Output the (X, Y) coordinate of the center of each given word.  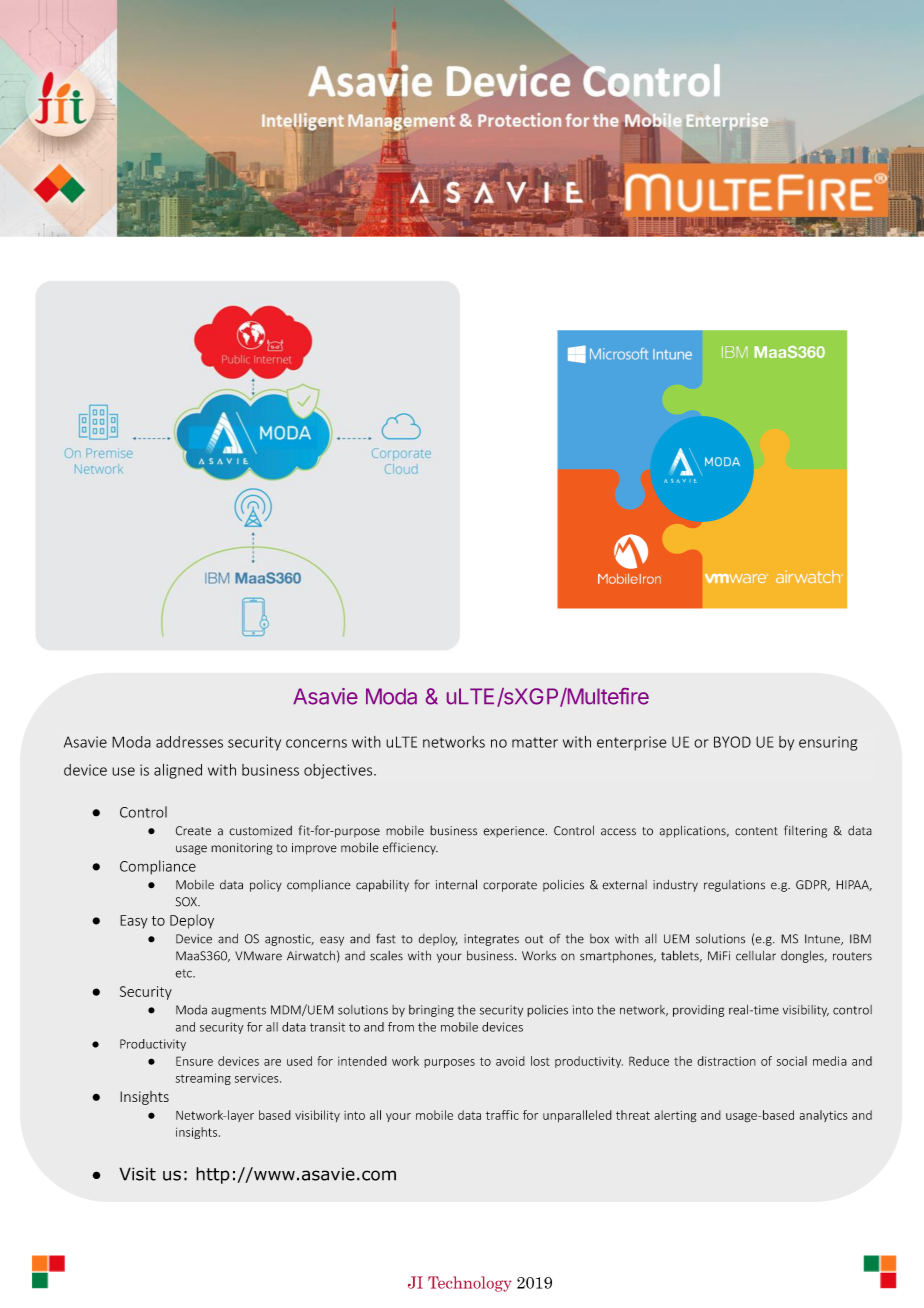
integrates (491, 940)
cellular (756, 956)
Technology (470, 1284)
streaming (203, 1079)
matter (535, 742)
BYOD (732, 742)
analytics (823, 1116)
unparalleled (577, 1116)
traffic (502, 1115)
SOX (187, 902)
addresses (189, 742)
